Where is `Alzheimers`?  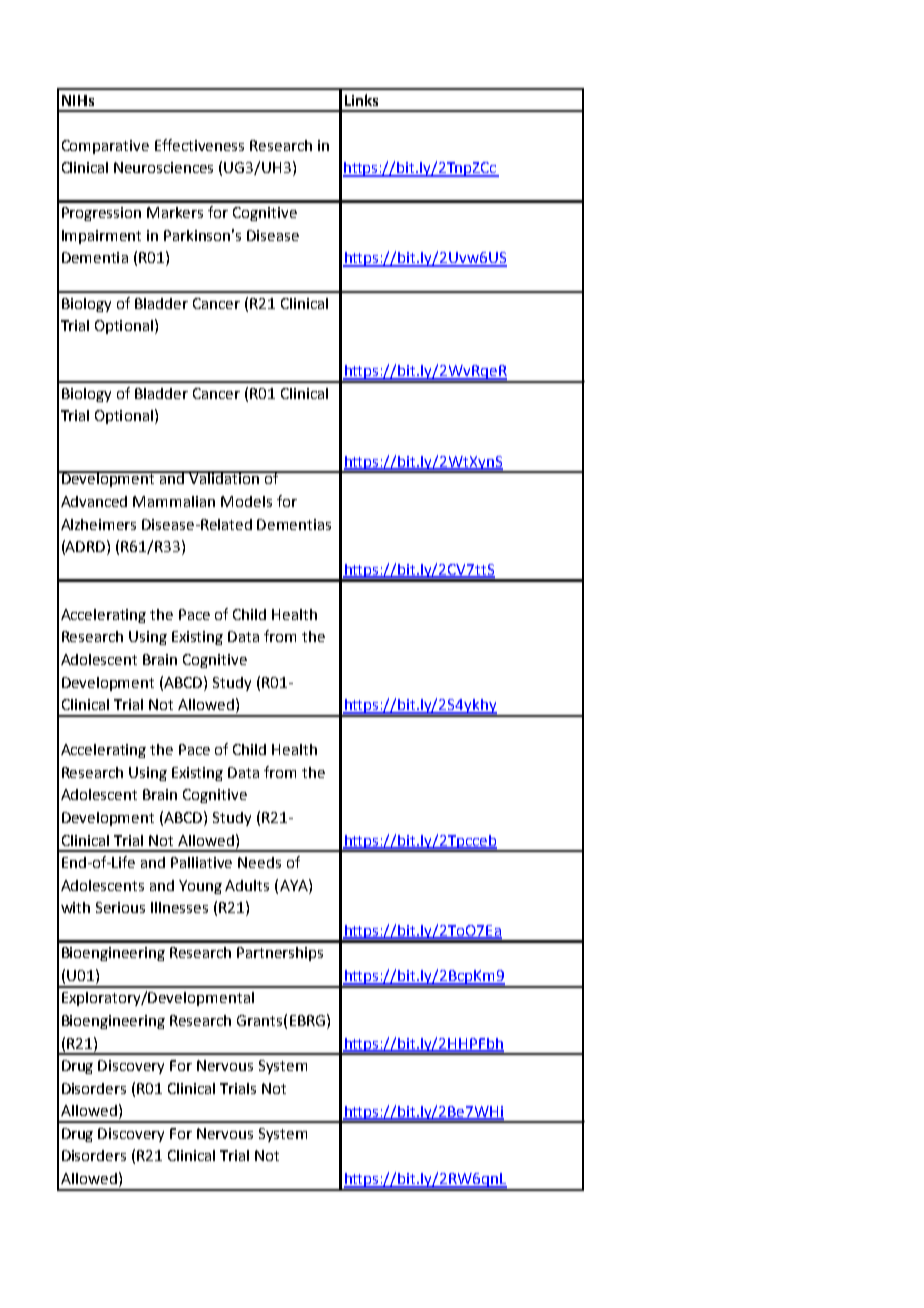 Alzheimers is located at coordinates (98, 524).
